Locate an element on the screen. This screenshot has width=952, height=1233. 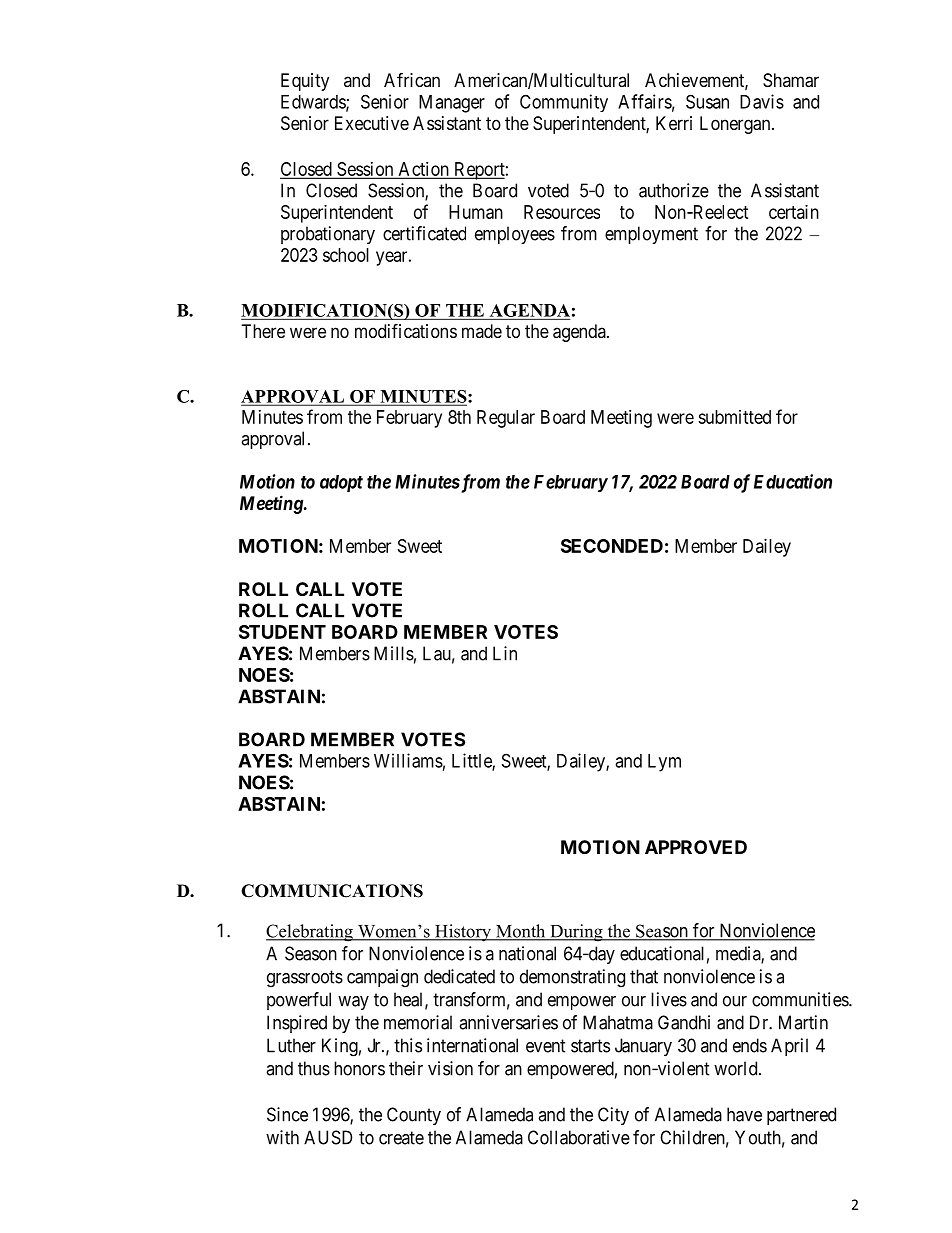
Community is located at coordinates (564, 103).
